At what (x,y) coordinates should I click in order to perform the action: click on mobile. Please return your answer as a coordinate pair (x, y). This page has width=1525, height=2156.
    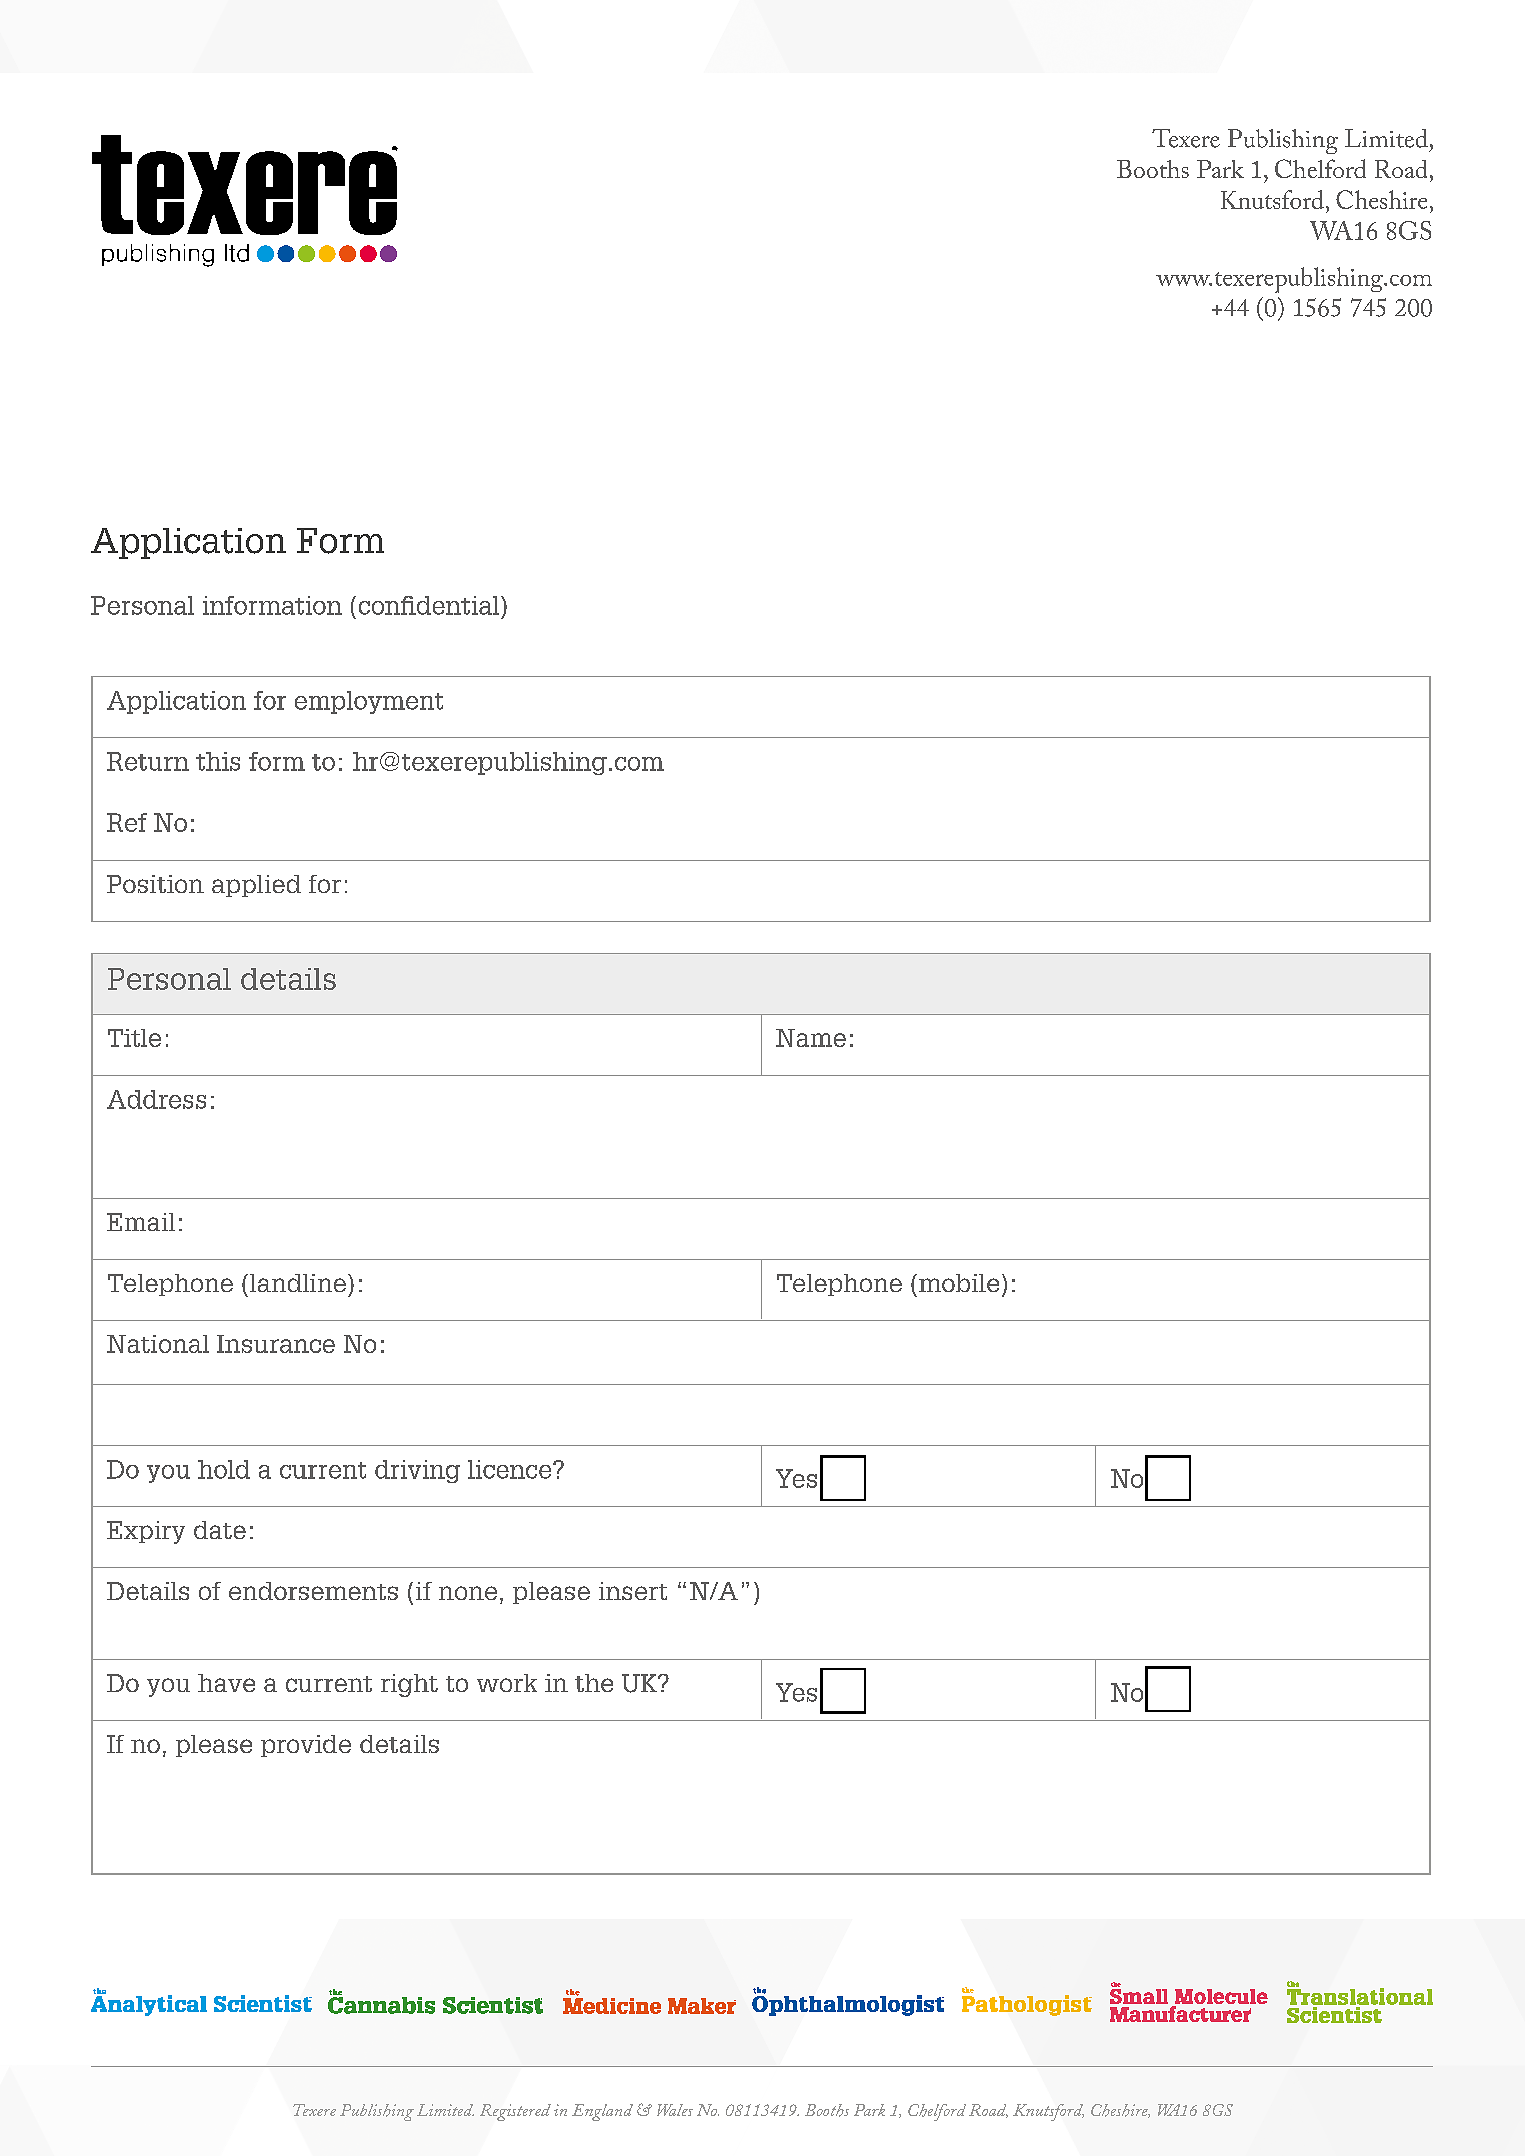
    Looking at the image, I should click on (959, 1283).
